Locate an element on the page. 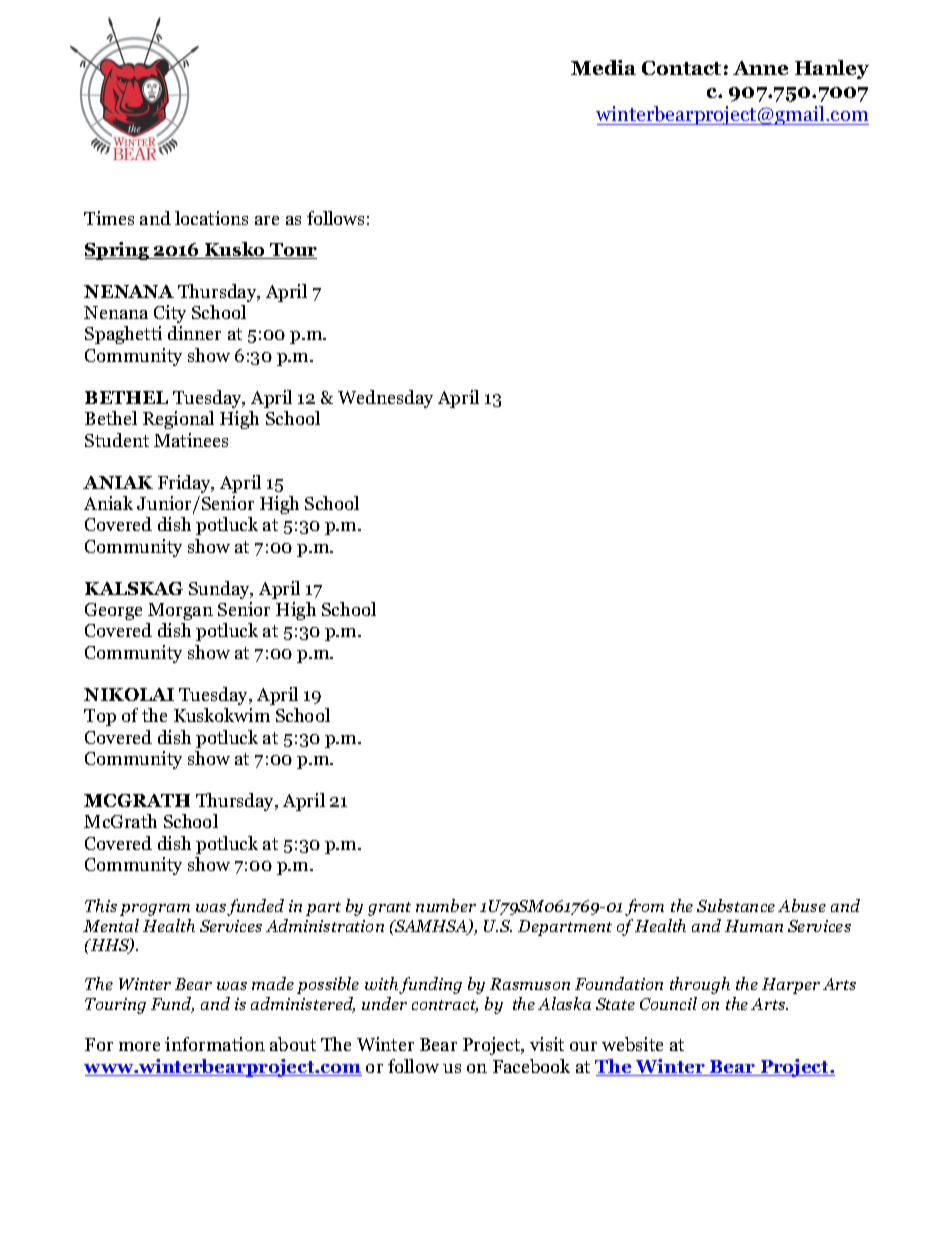 Image resolution: width=952 pixels, height=1233 pixels. locations is located at coordinates (211, 218).
